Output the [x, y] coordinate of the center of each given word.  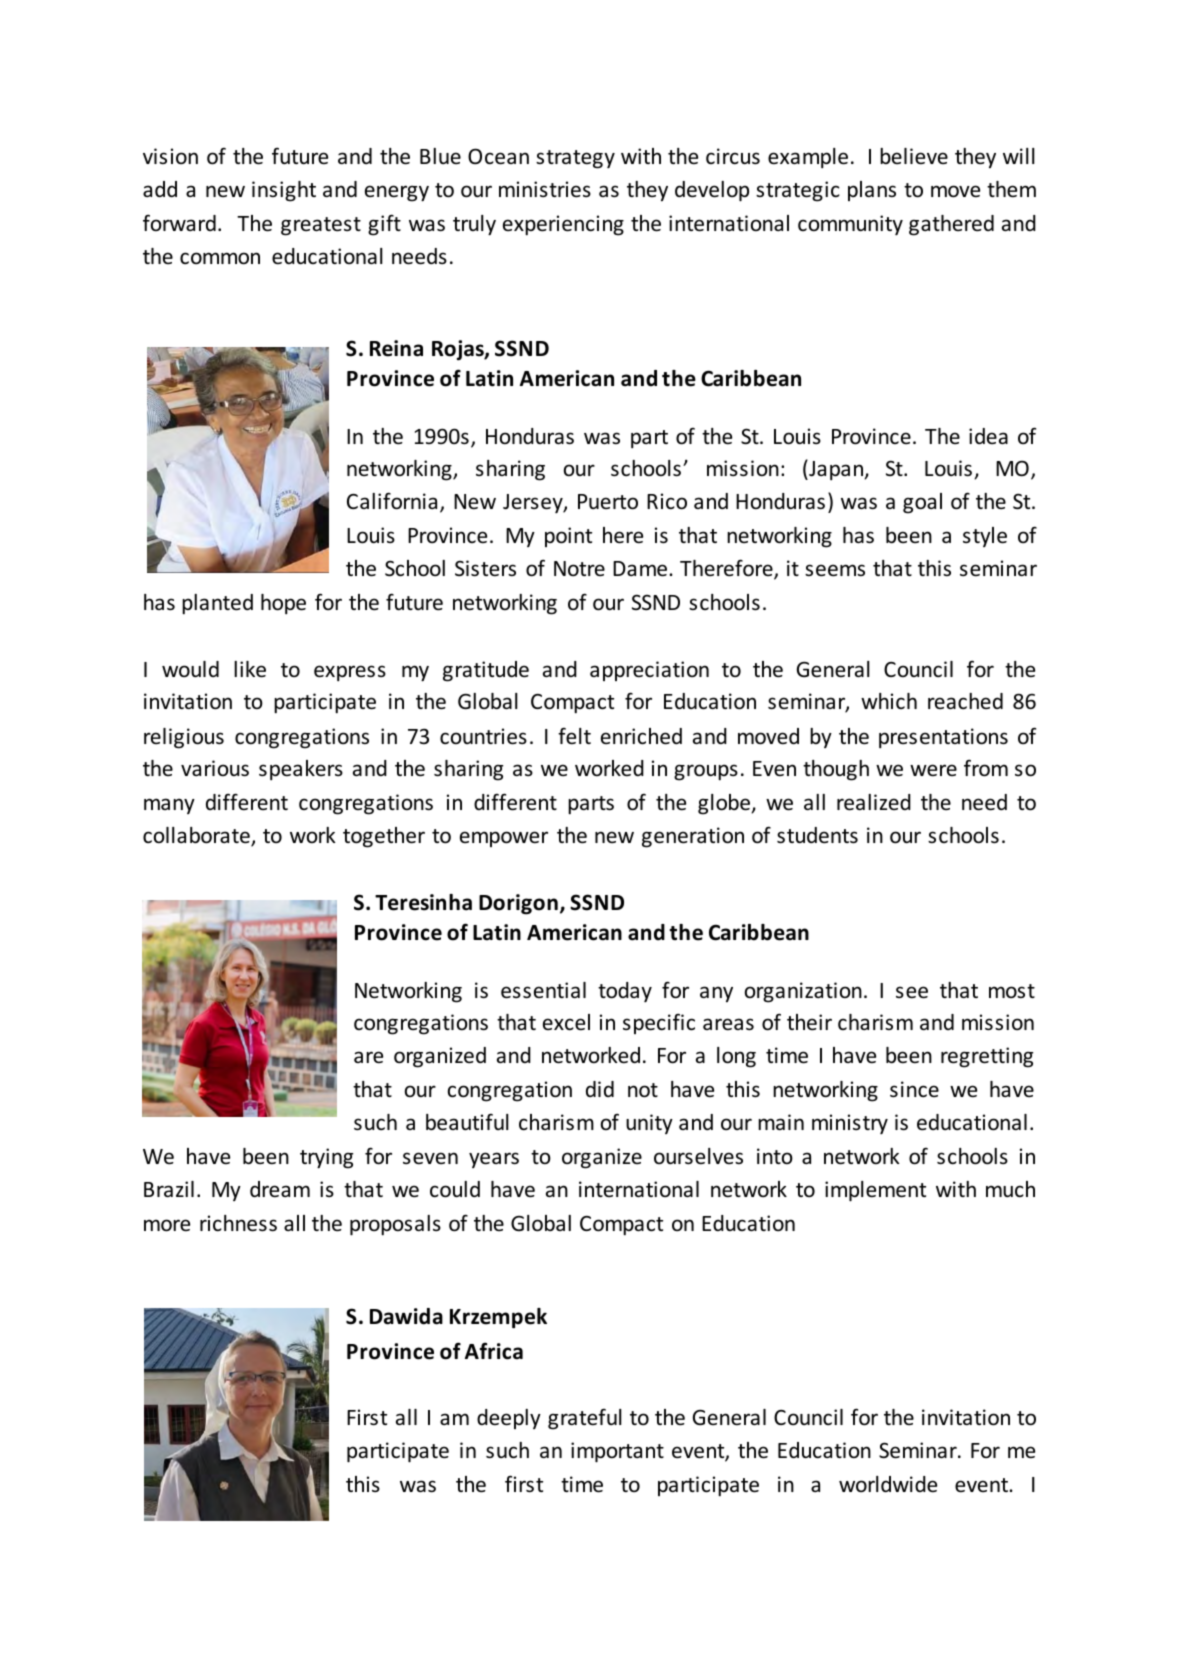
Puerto [608, 502]
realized [874, 802]
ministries [545, 189]
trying [326, 1158]
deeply [509, 1419]
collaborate [197, 836]
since [914, 1089]
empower [504, 839]
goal [922, 503]
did [600, 1089]
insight [284, 191]
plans [872, 191]
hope [283, 604]
